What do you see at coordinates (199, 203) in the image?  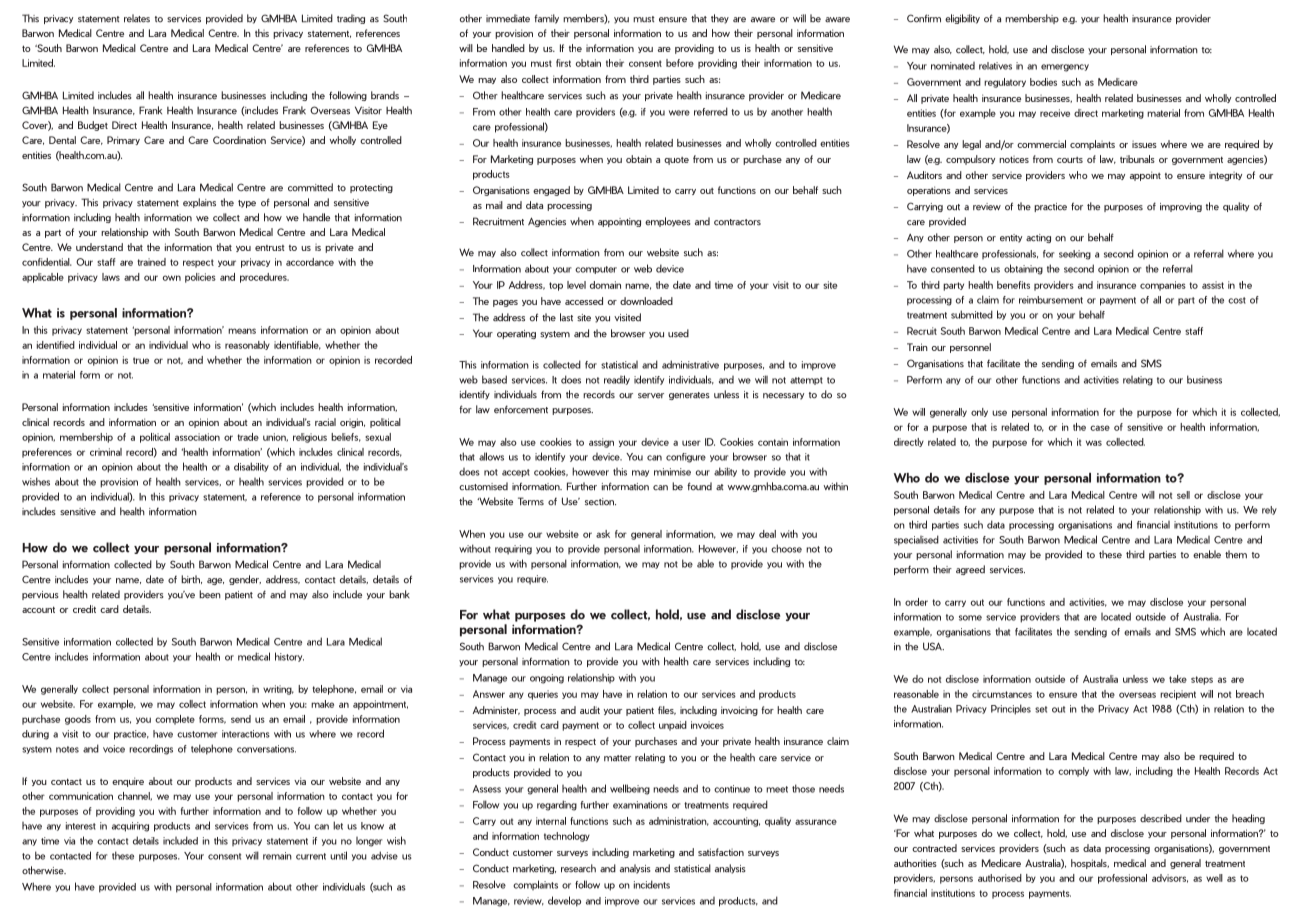 I see `explains` at bounding box center [199, 203].
